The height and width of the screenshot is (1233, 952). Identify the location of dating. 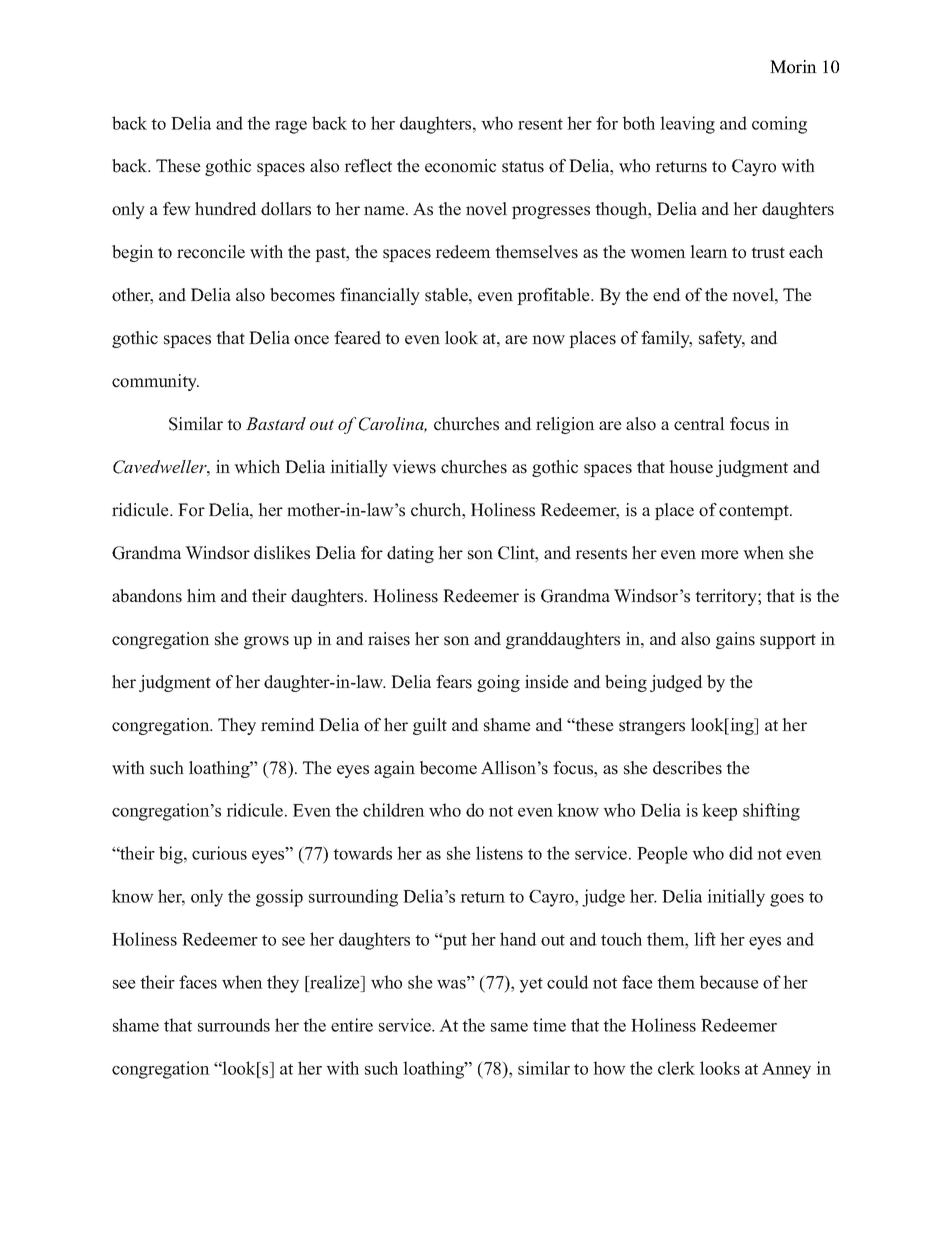
(410, 554).
